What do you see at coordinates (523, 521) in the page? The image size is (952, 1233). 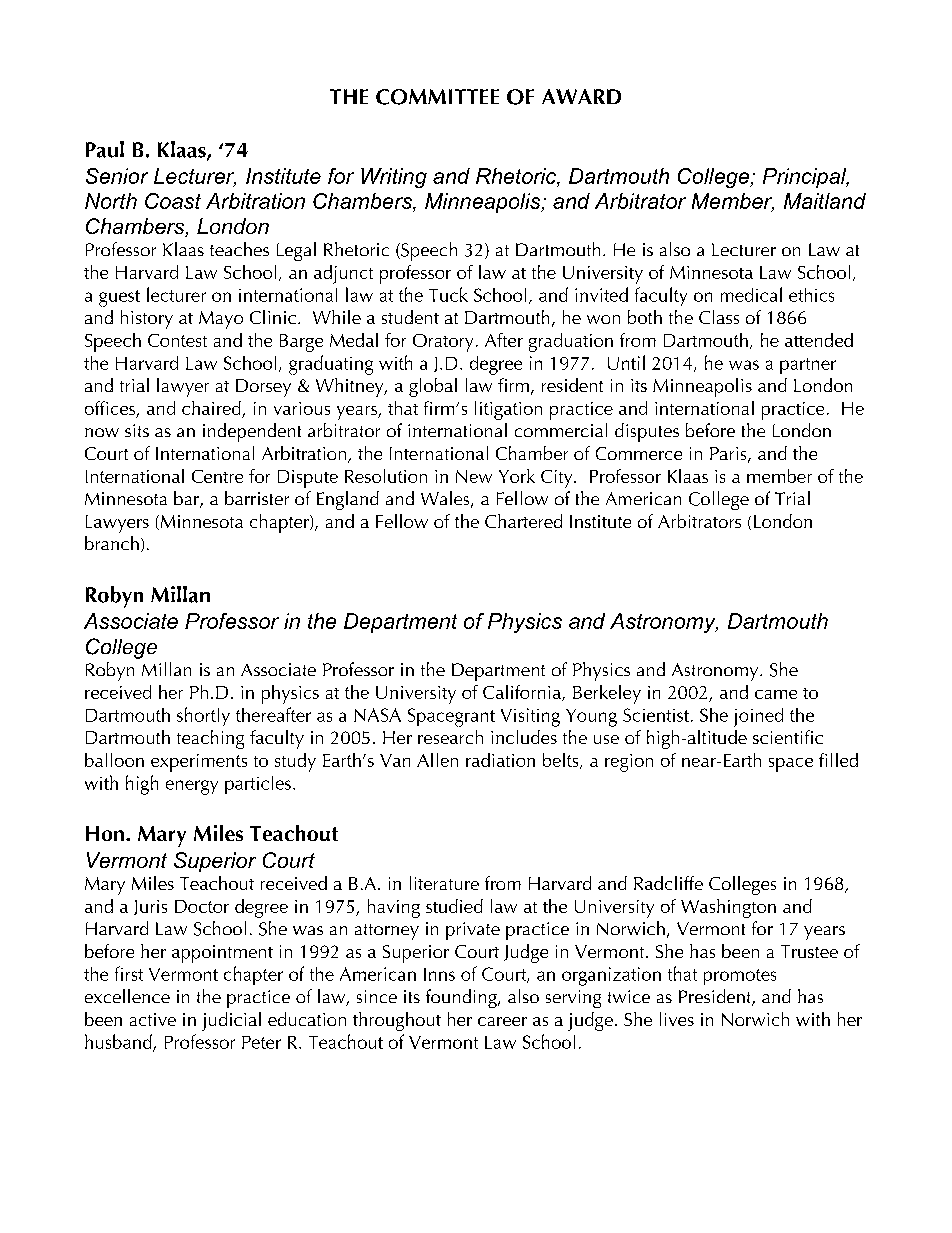 I see `Chartered` at bounding box center [523, 521].
